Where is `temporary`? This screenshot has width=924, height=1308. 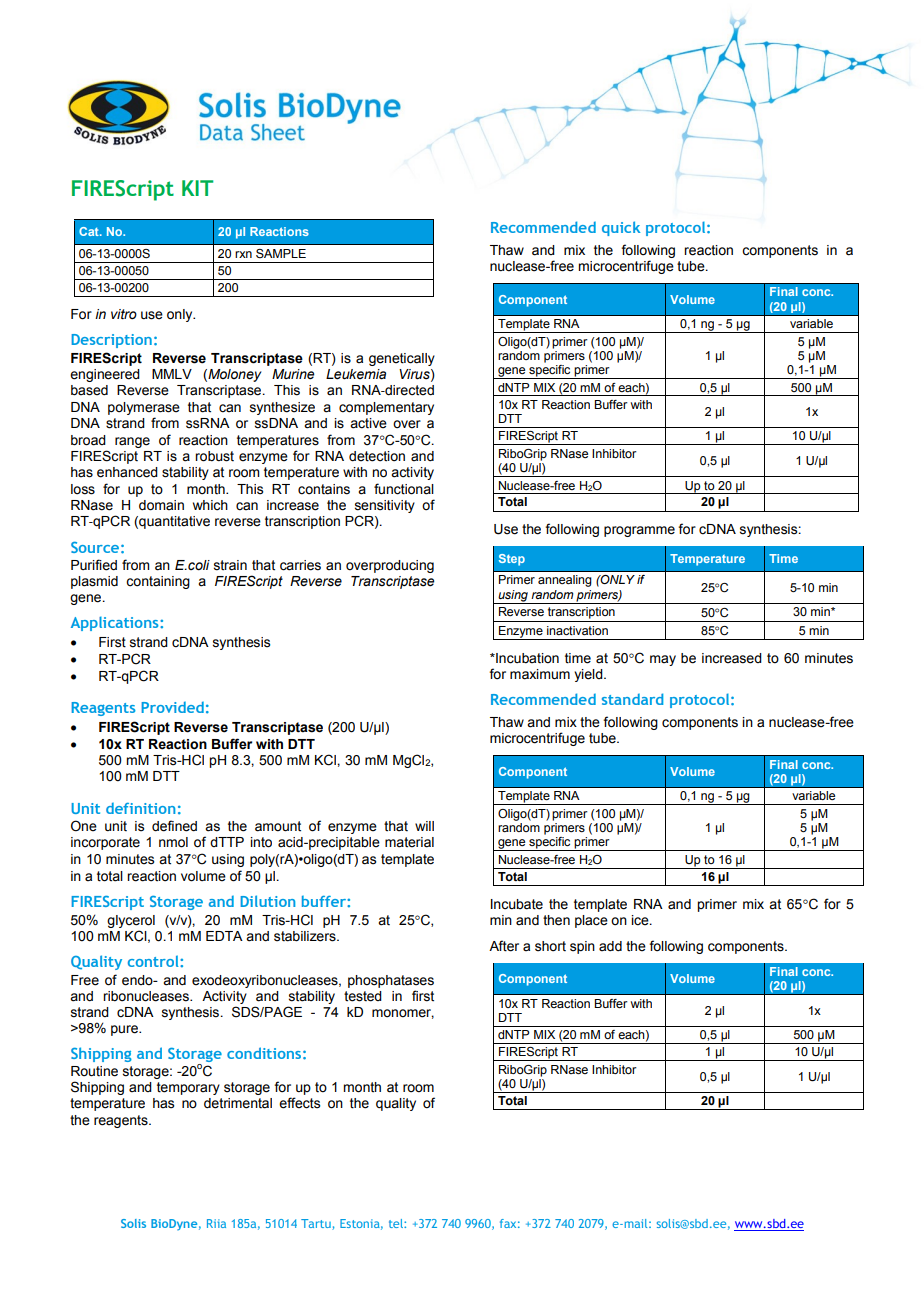 temporary is located at coordinates (188, 1088).
